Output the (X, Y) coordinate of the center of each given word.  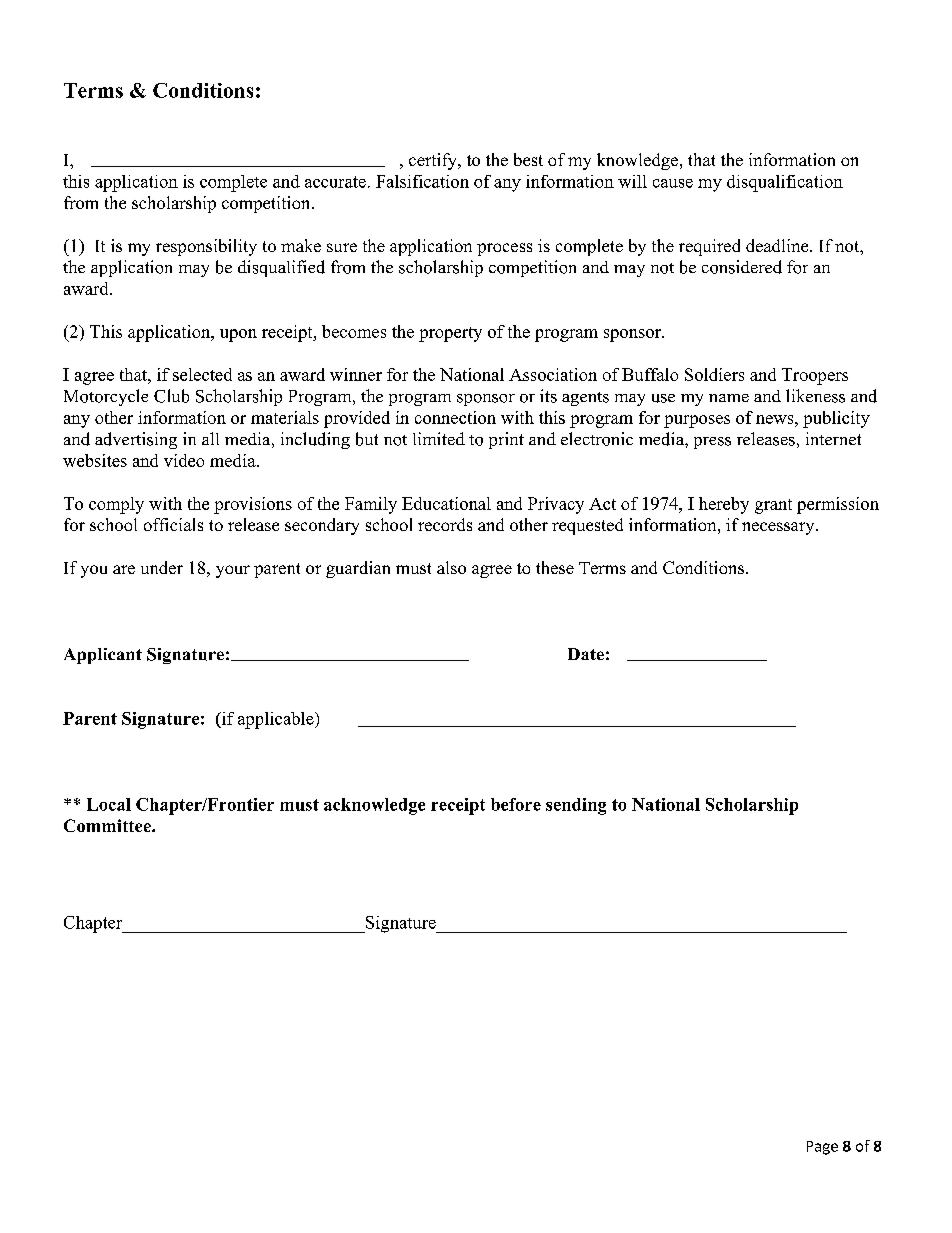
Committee (108, 825)
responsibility (206, 247)
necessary (779, 528)
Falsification (422, 181)
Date (586, 654)
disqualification (785, 183)
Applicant (103, 656)
